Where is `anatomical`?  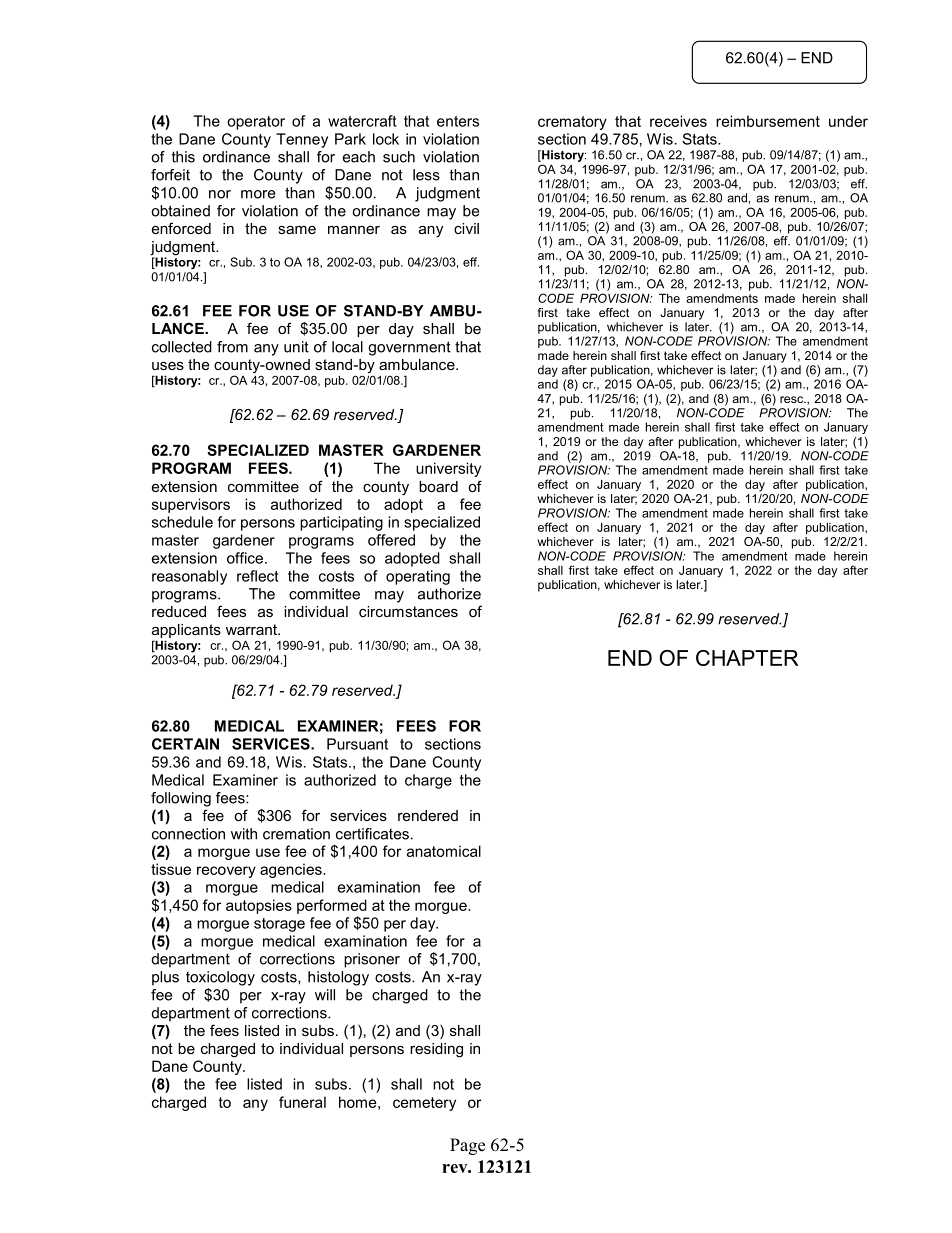 anatomical is located at coordinates (444, 851).
